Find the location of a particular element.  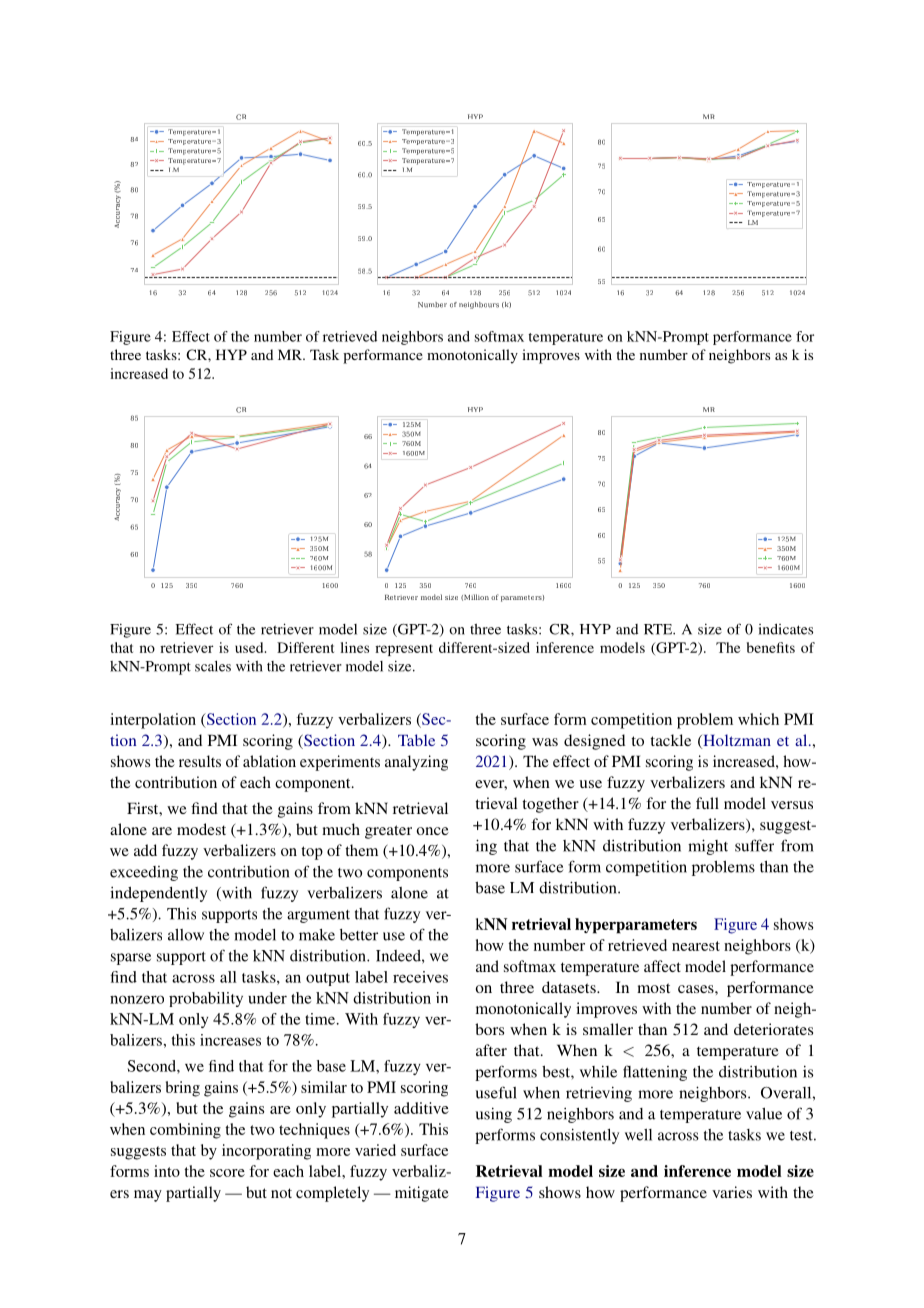

flattening is located at coordinates (655, 1073).
